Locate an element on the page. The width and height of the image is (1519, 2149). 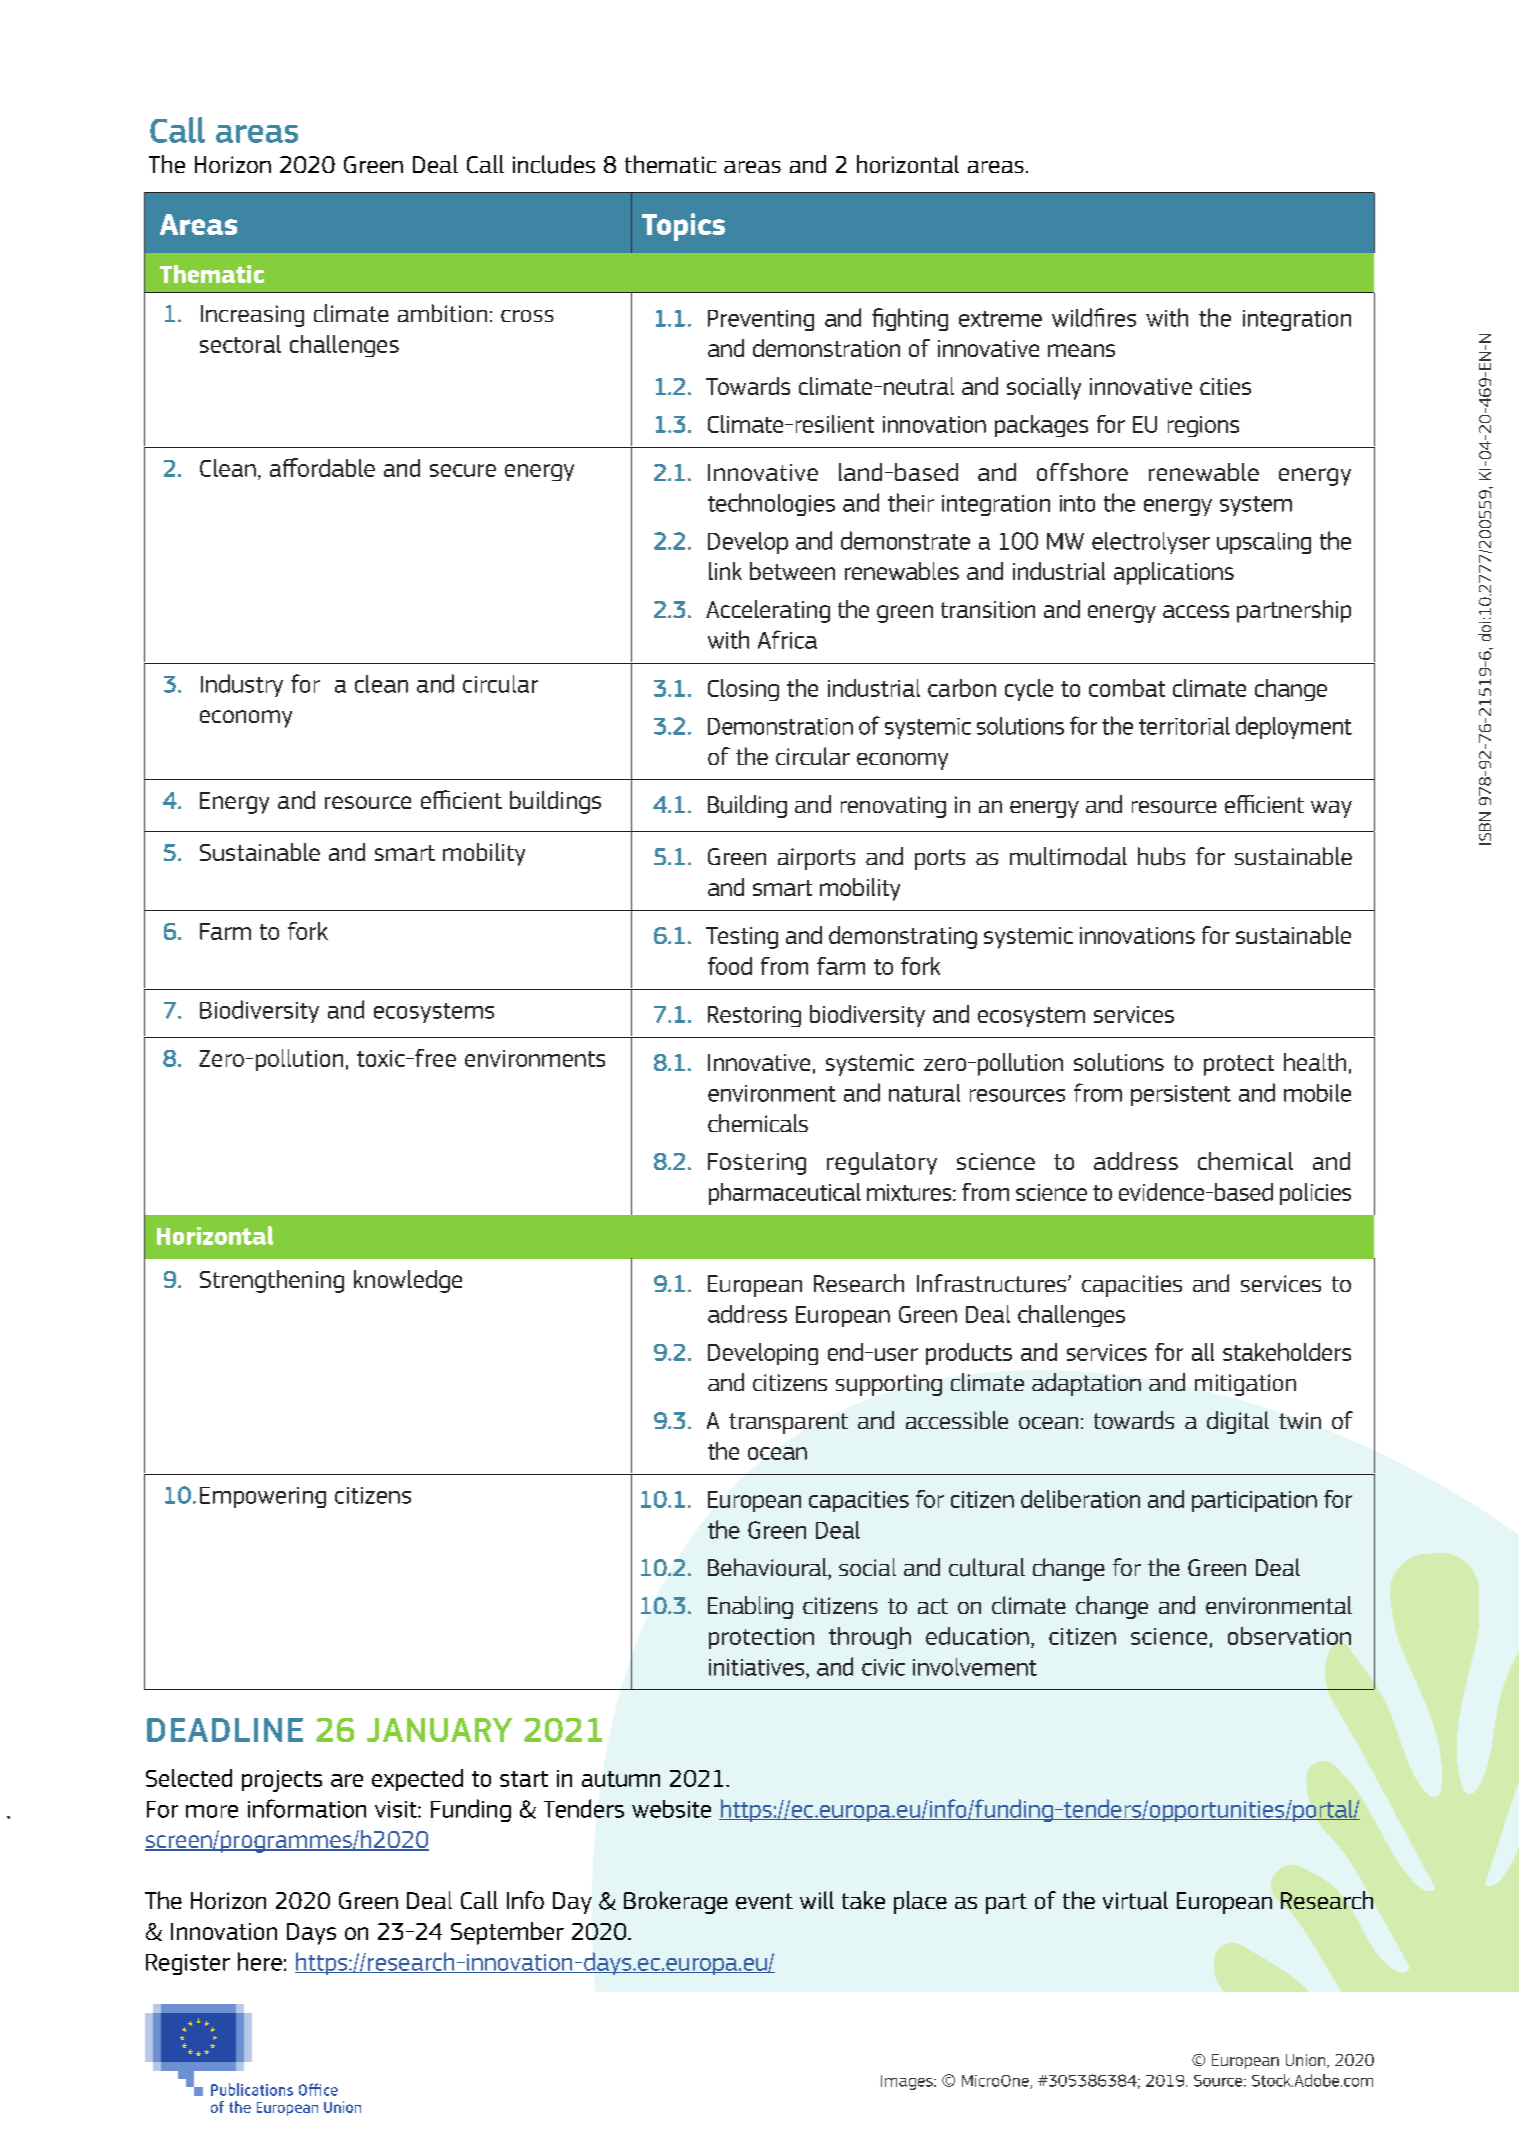
Topics is located at coordinates (683, 227).
